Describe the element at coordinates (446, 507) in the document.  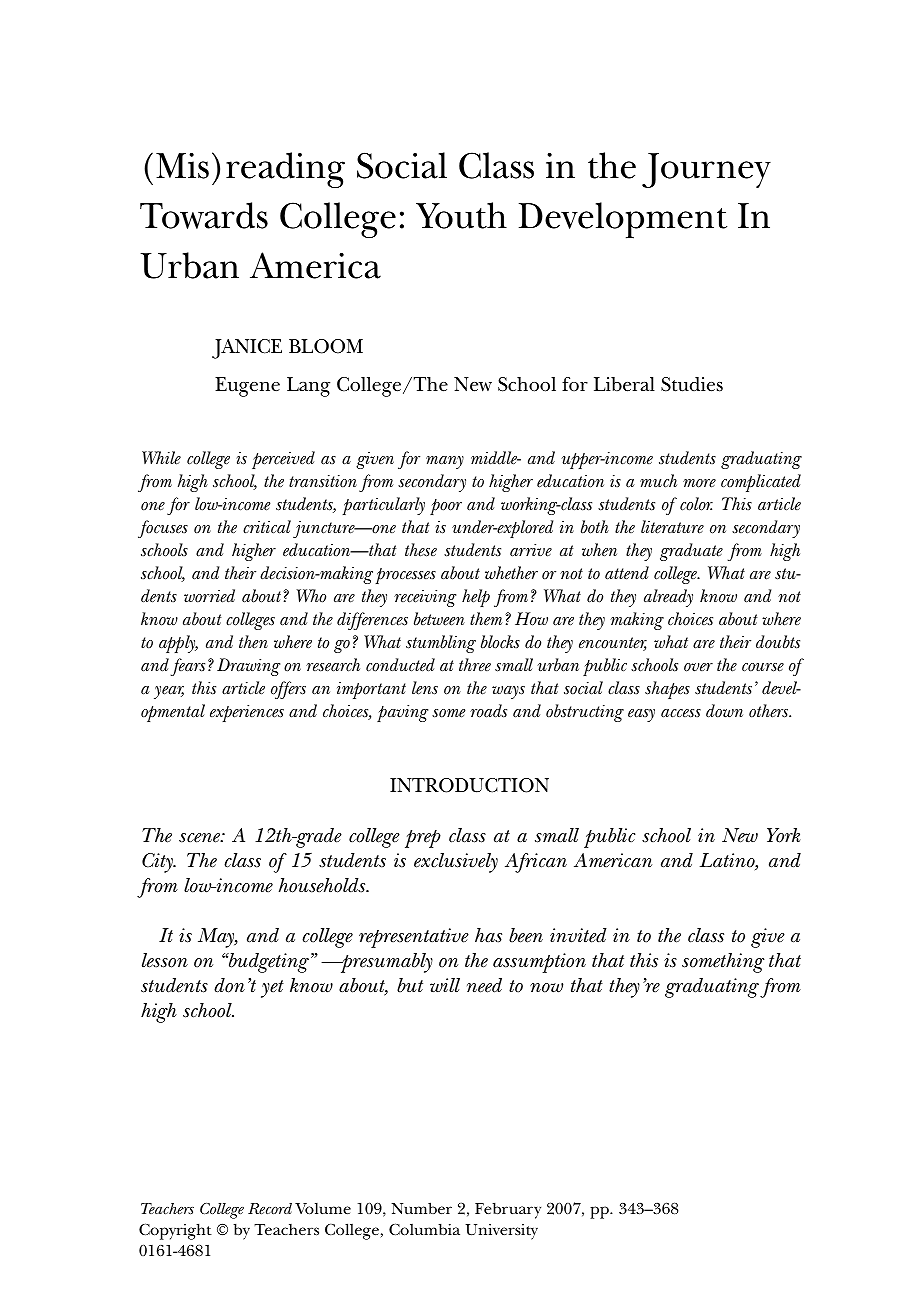
I see `poor` at that location.
